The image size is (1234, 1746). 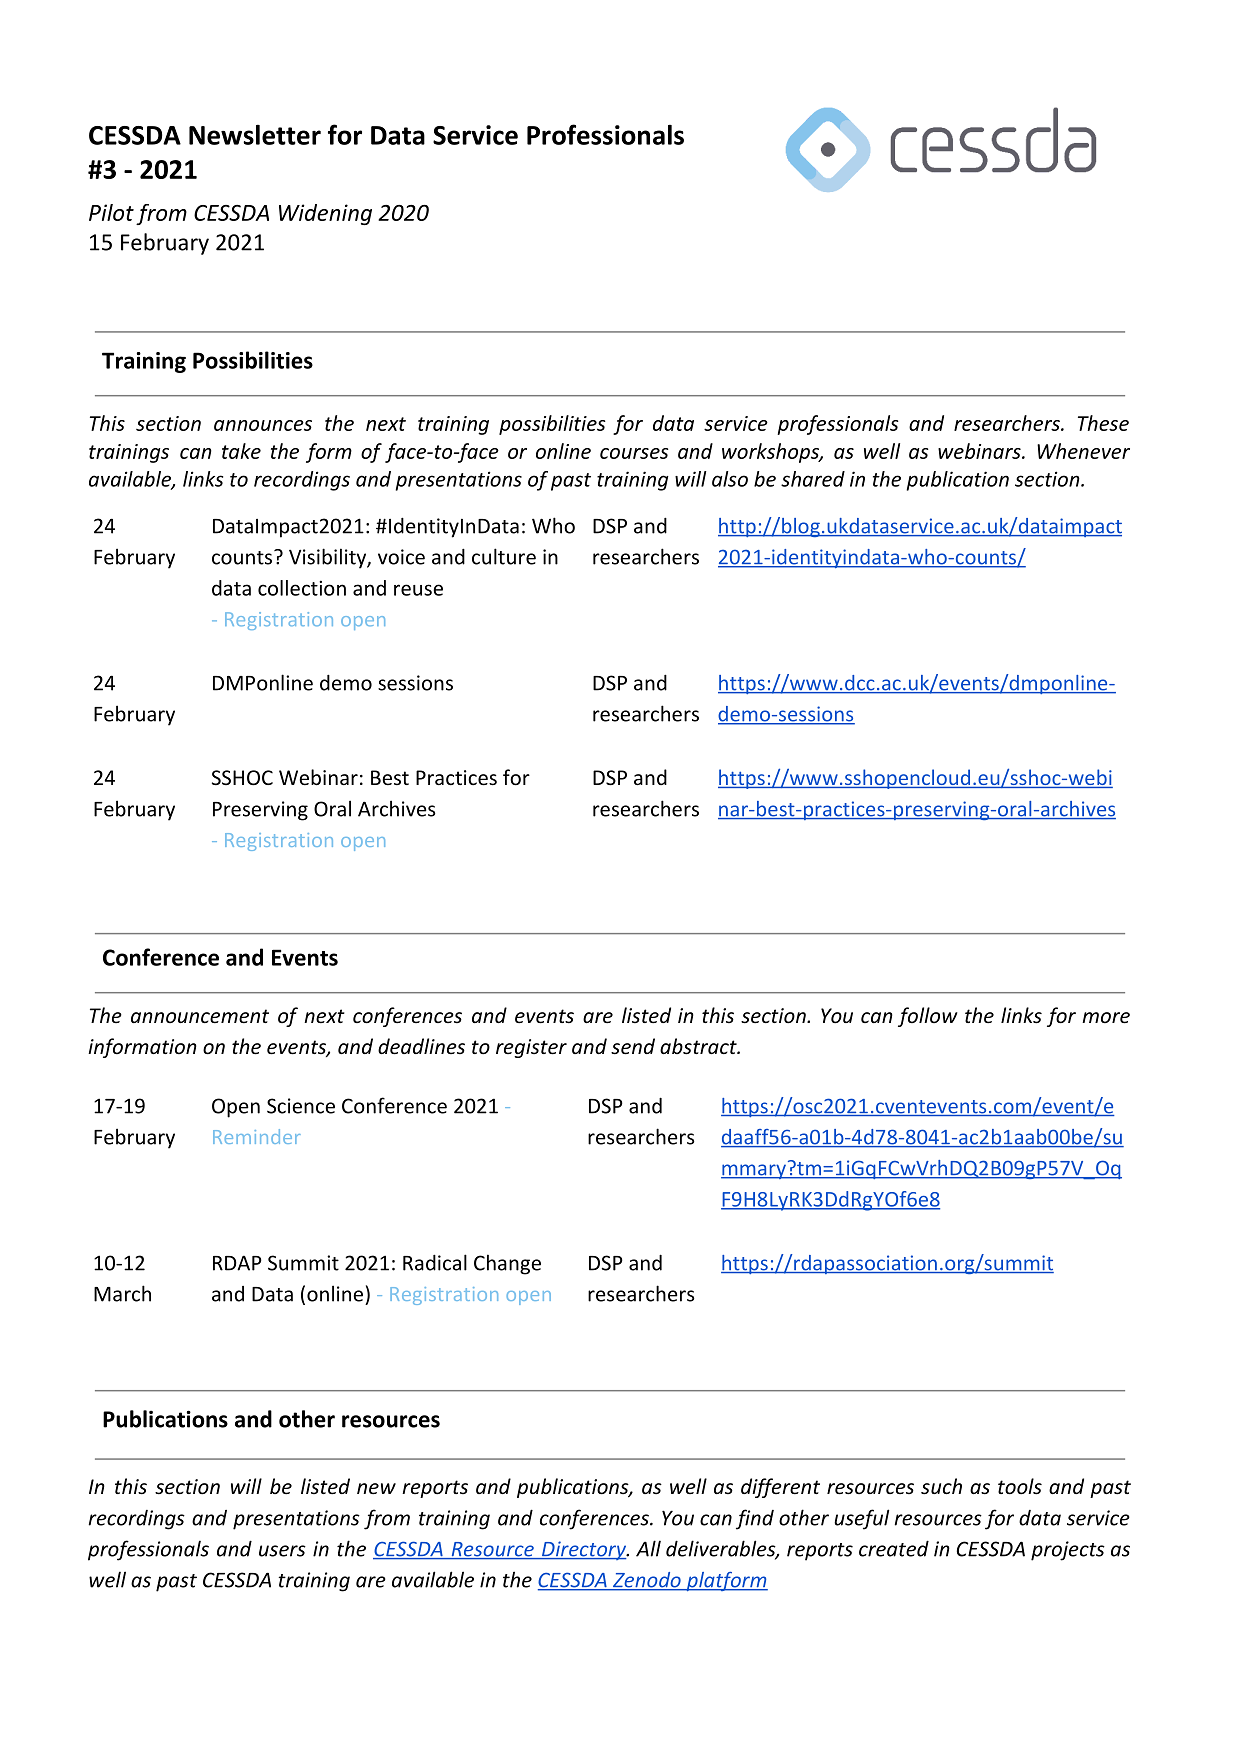 What do you see at coordinates (633, 1046) in the page?
I see `send` at bounding box center [633, 1046].
